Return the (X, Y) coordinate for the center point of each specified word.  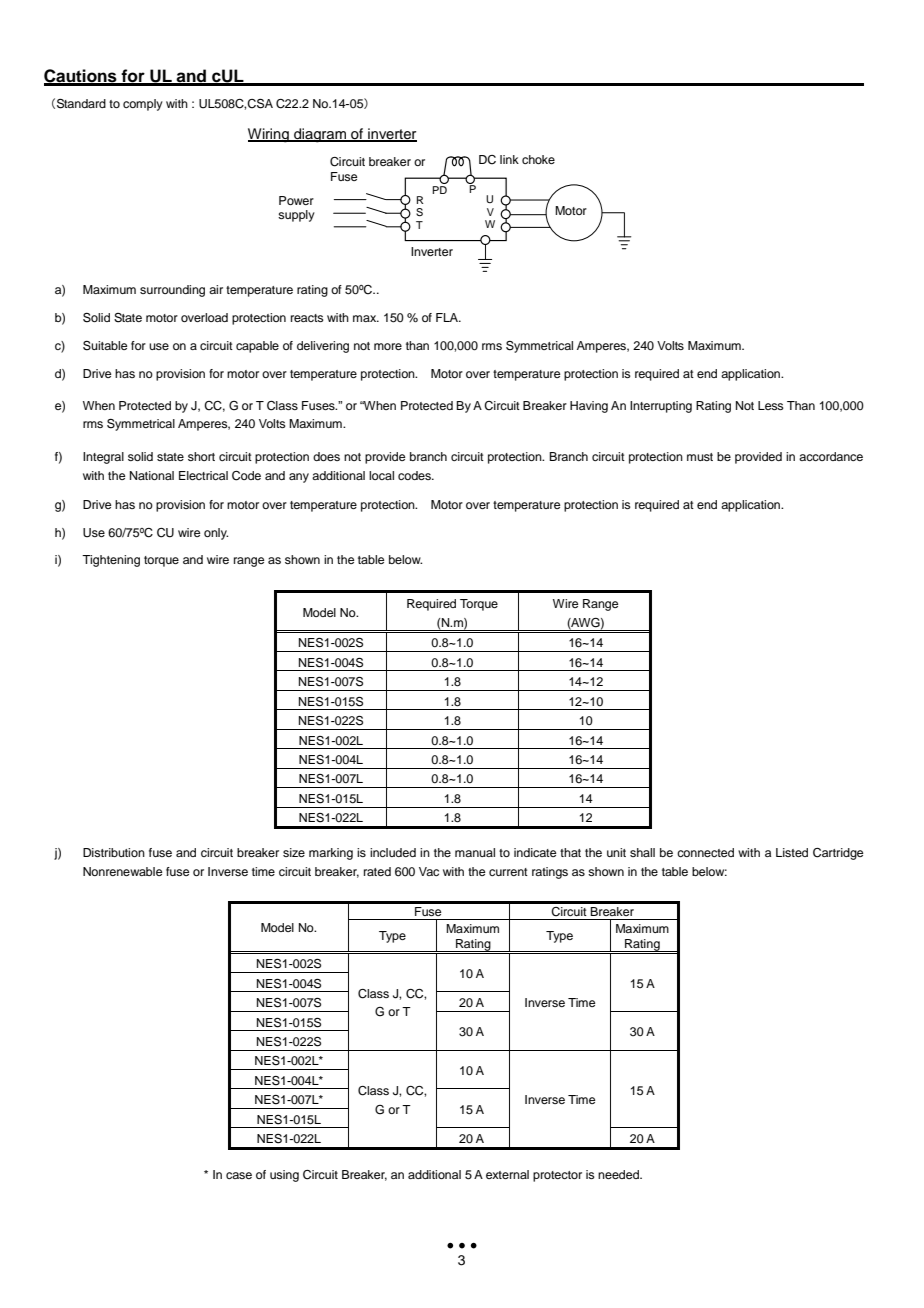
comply (143, 105)
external (507, 1174)
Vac (429, 871)
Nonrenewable (122, 871)
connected (705, 852)
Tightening (111, 561)
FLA (448, 317)
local (381, 475)
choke (538, 159)
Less (771, 405)
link (509, 159)
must (700, 457)
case (239, 1175)
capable (257, 347)
